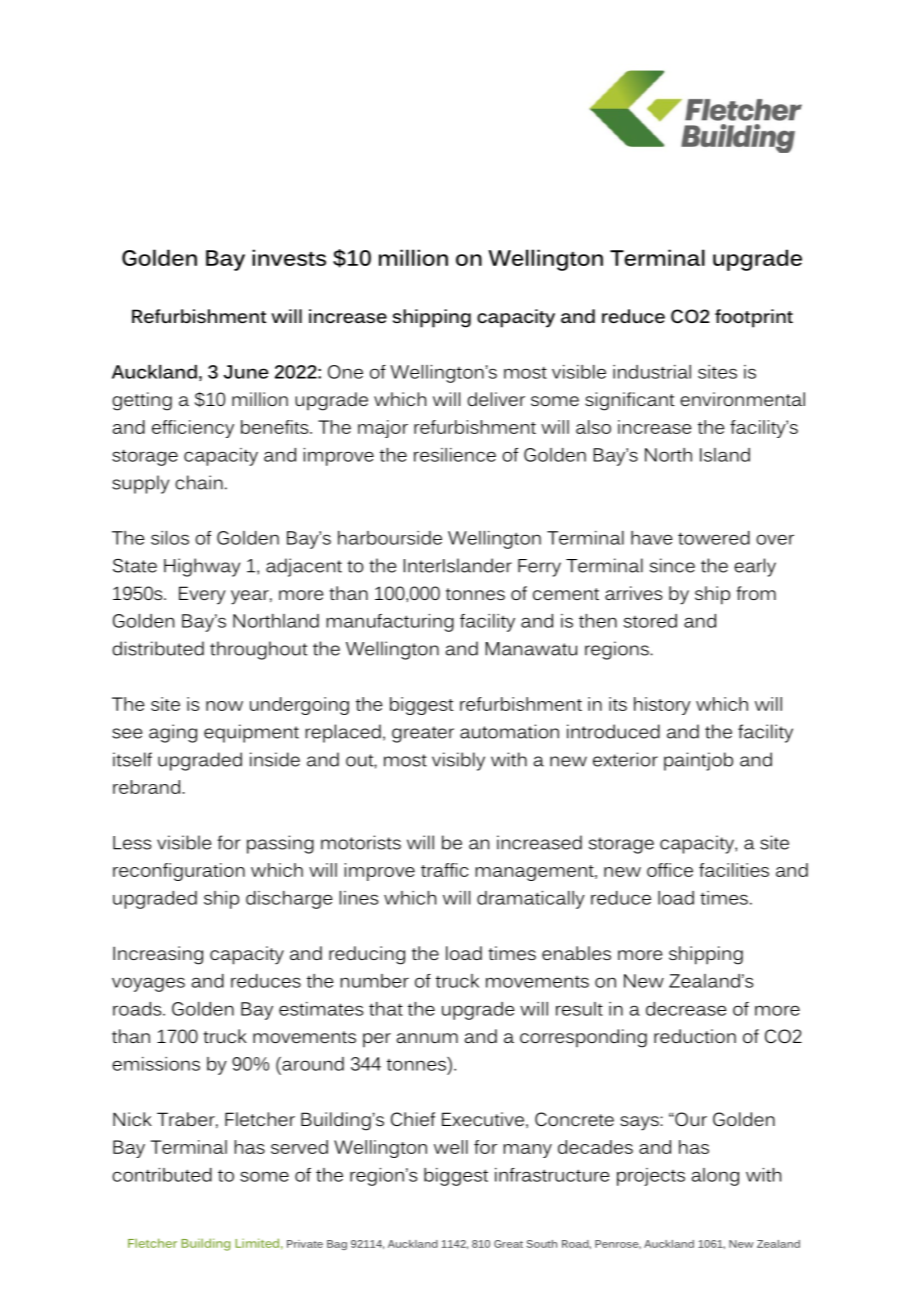 This screenshot has height=1309, width=924. Describe the element at coordinates (698, 761) in the screenshot. I see `paintjob` at that location.
